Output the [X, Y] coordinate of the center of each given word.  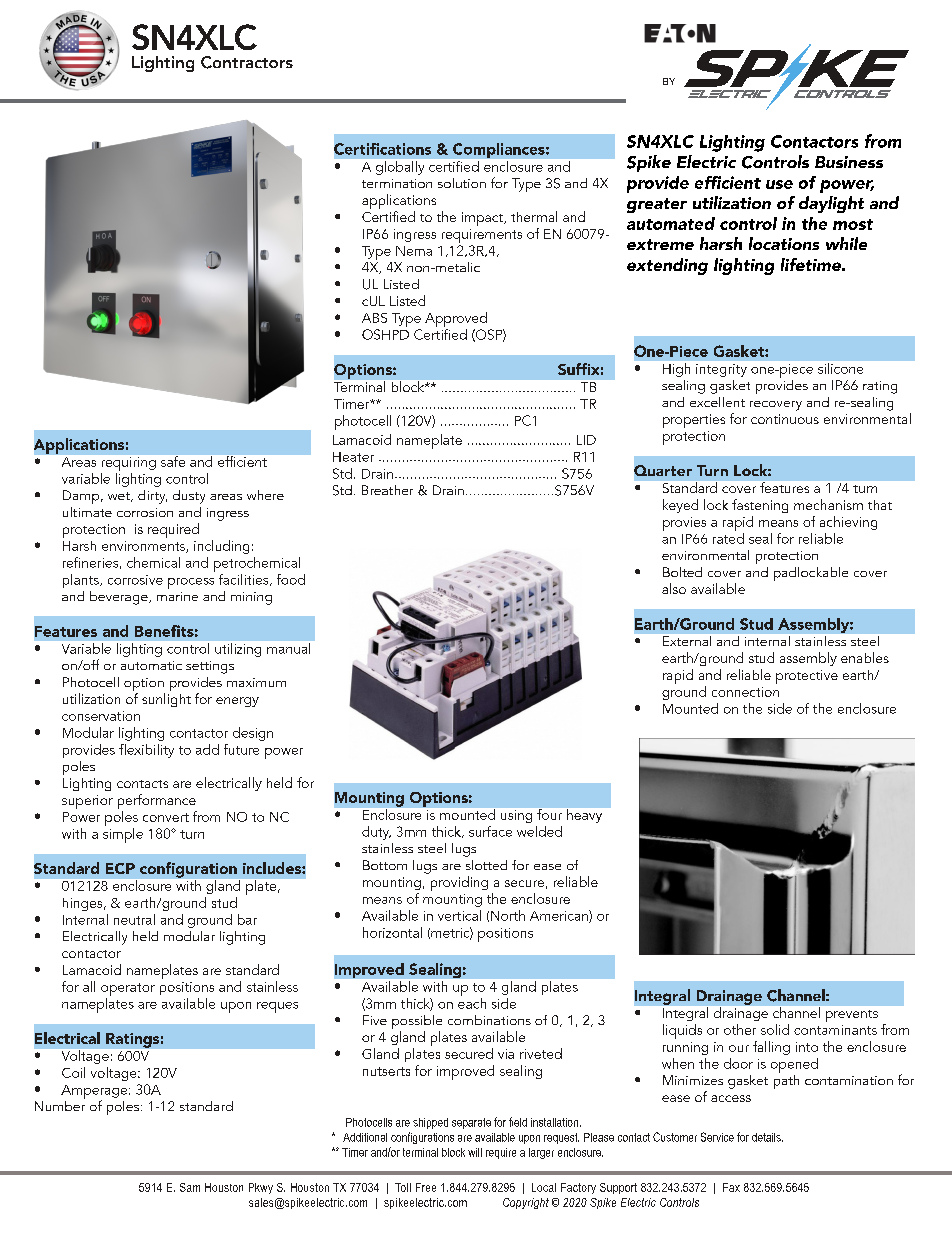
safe [173, 461]
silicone [840, 368]
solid [775, 1029]
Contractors [247, 62]
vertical [459, 915]
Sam [190, 1187]
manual [288, 648]
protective [807, 677]
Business [849, 162]
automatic [151, 665]
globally [400, 168]
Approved [456, 319]
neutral [134, 919]
